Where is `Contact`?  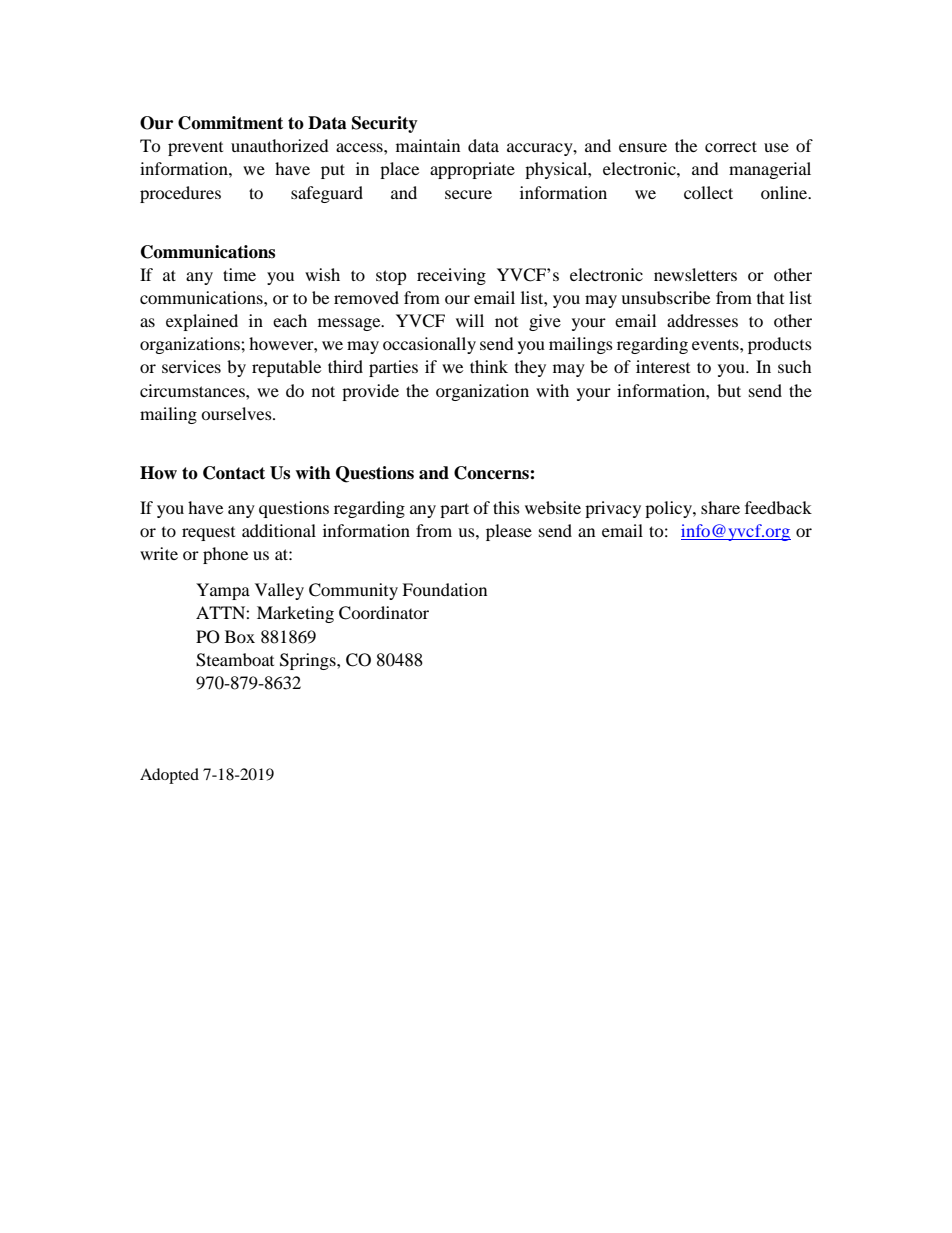 Contact is located at coordinates (234, 473).
